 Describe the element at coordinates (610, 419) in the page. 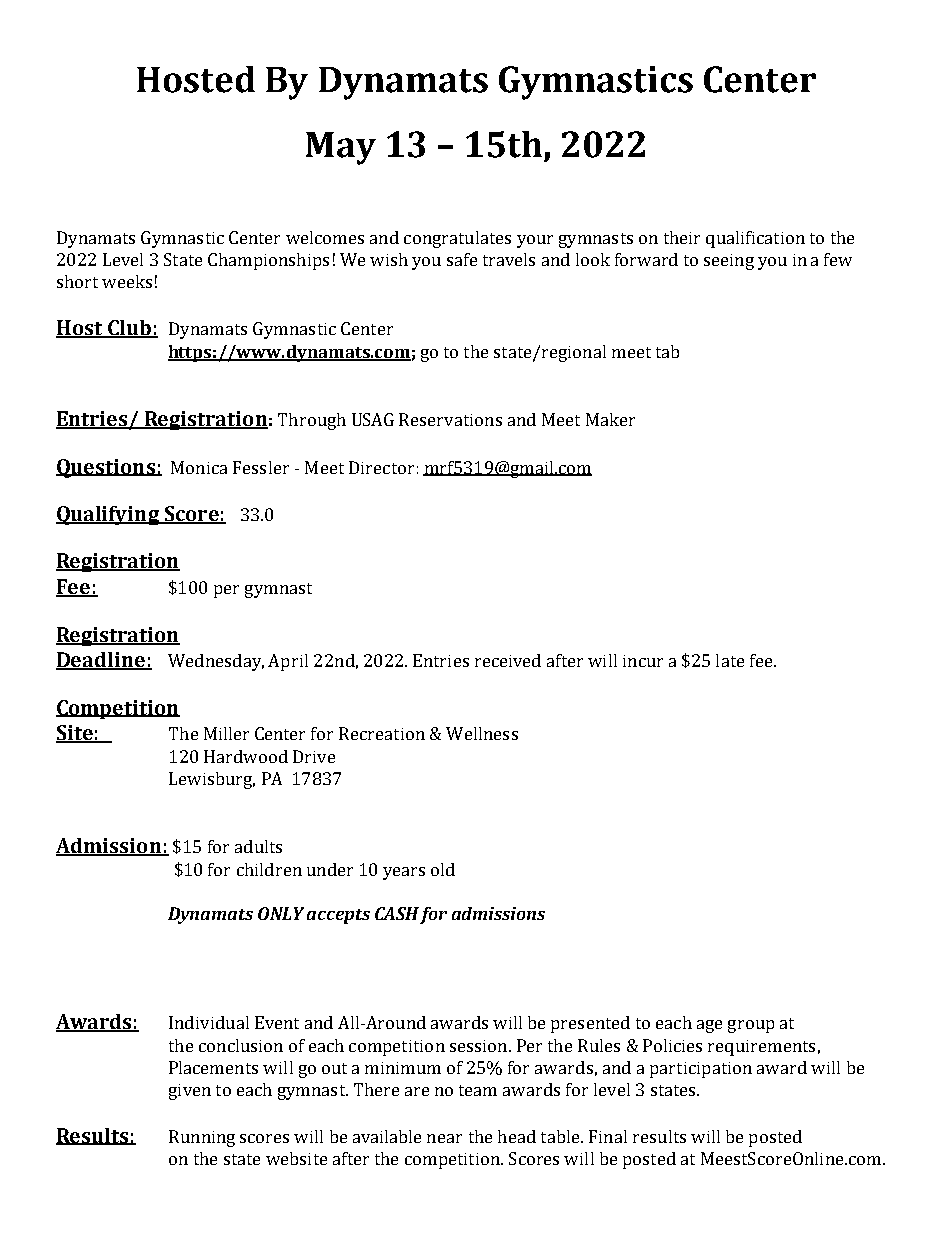

I see `Maker` at that location.
